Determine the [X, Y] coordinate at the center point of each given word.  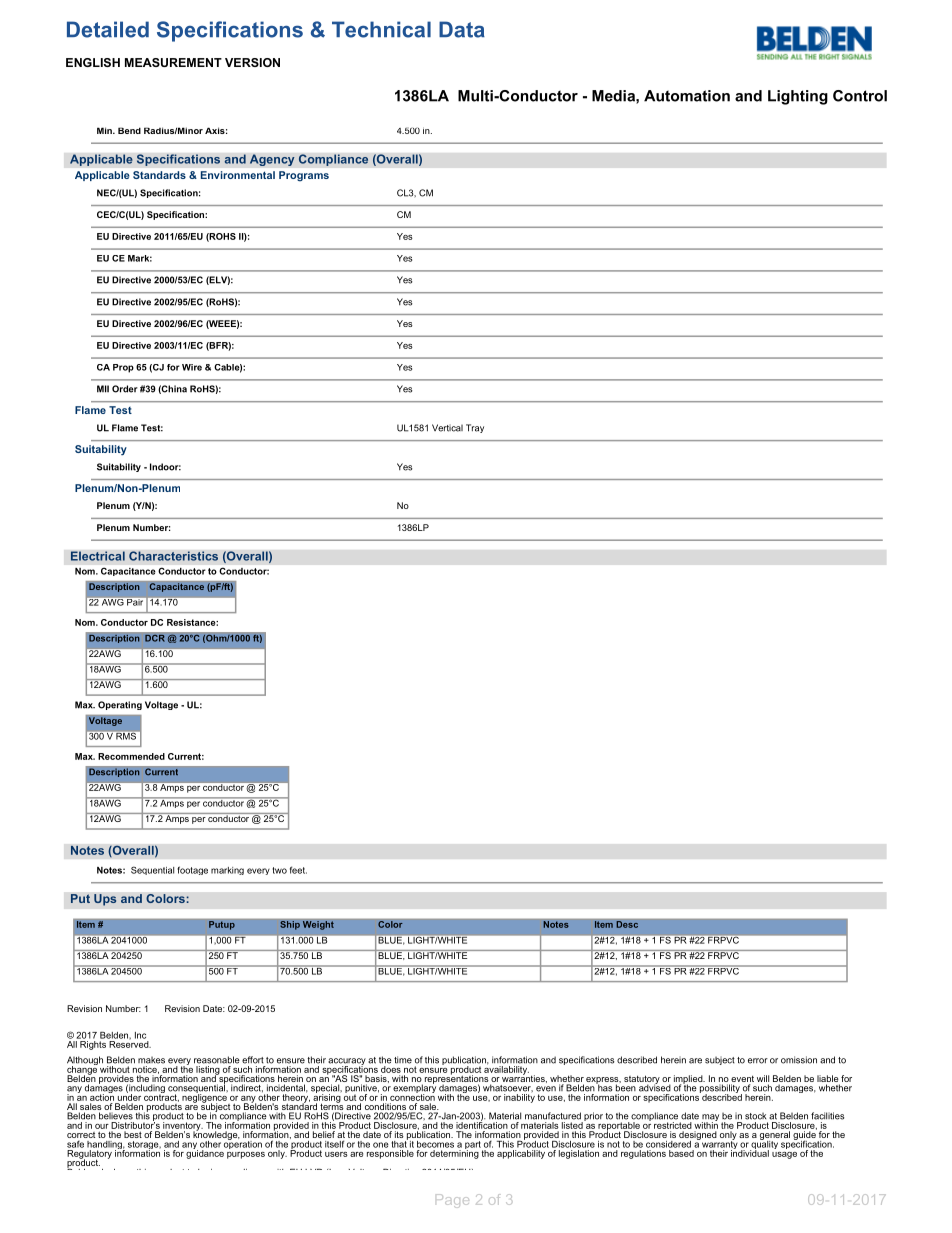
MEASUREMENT [173, 62]
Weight [318, 925]
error [758, 1061]
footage [192, 870]
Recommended [131, 756]
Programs [304, 176]
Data [462, 29]
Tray [475, 428]
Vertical [447, 428]
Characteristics [173, 556]
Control [860, 96]
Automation [687, 96]
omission [799, 1060]
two [279, 870]
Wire [192, 367]
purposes [246, 1155]
